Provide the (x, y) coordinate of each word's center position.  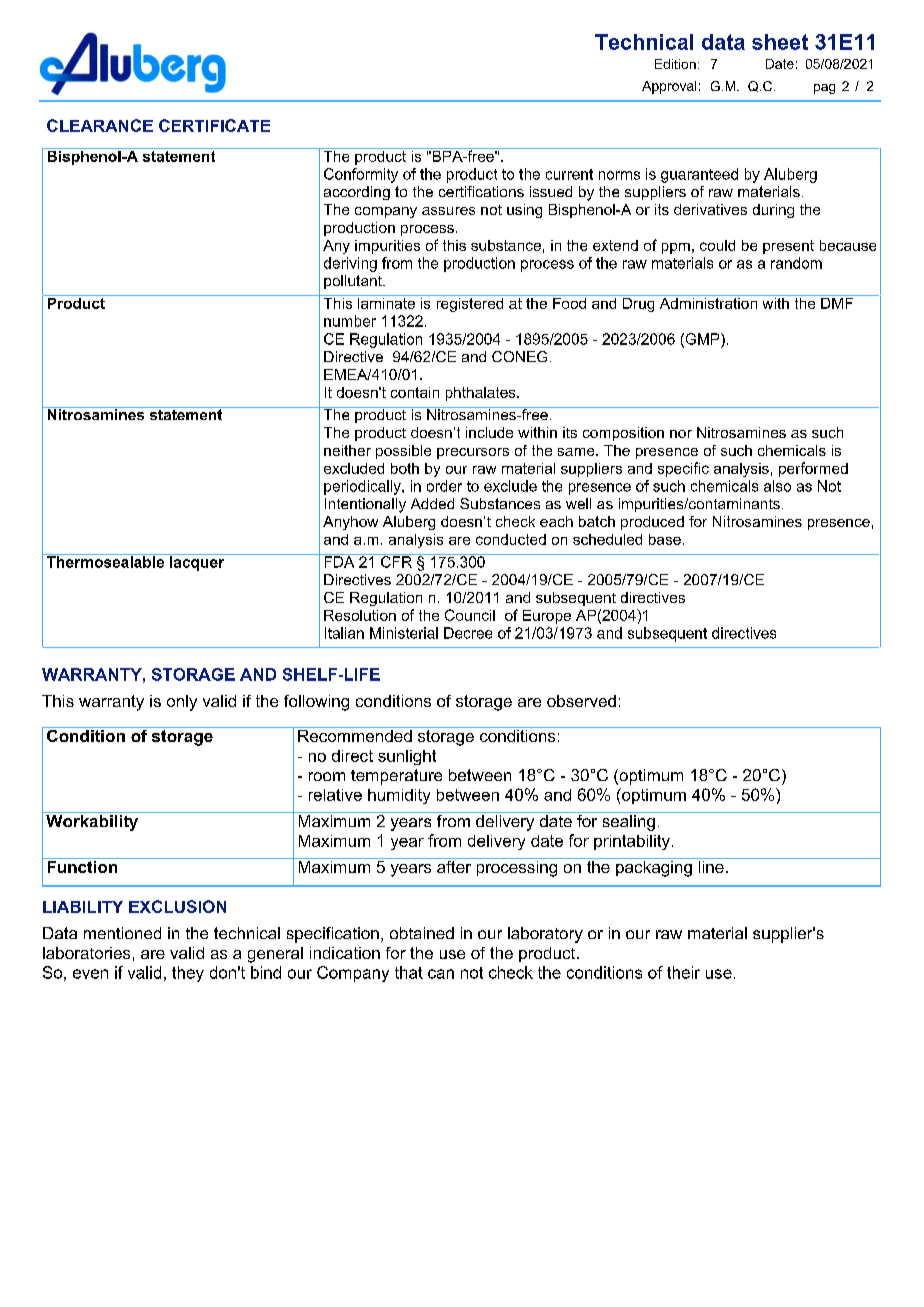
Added (432, 503)
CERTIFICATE (214, 125)
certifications (481, 191)
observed (581, 701)
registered (470, 303)
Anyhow (350, 523)
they (188, 974)
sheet (780, 42)
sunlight (407, 757)
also (777, 486)
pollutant (354, 282)
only (182, 703)
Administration (708, 302)
